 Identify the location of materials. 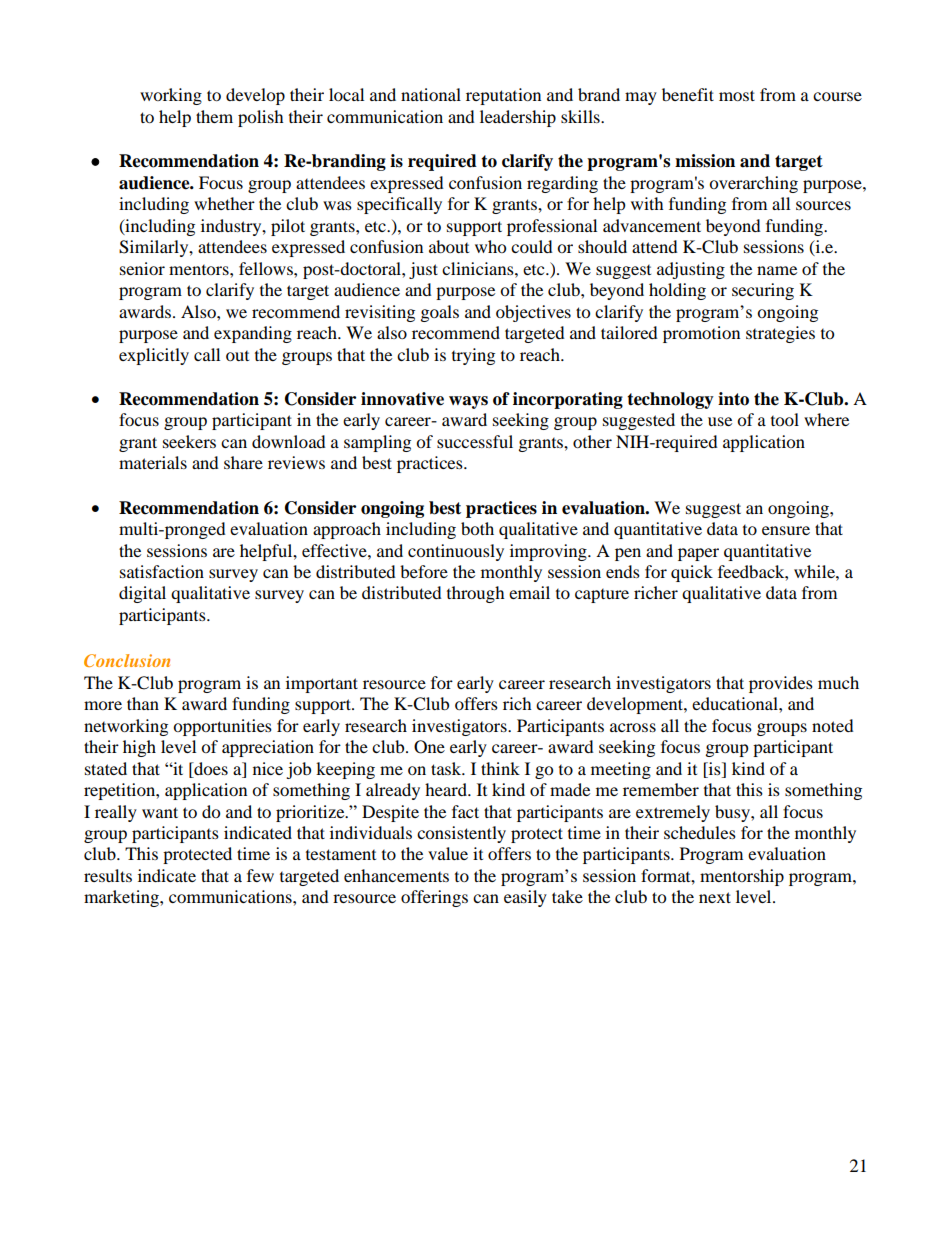
(153, 462).
